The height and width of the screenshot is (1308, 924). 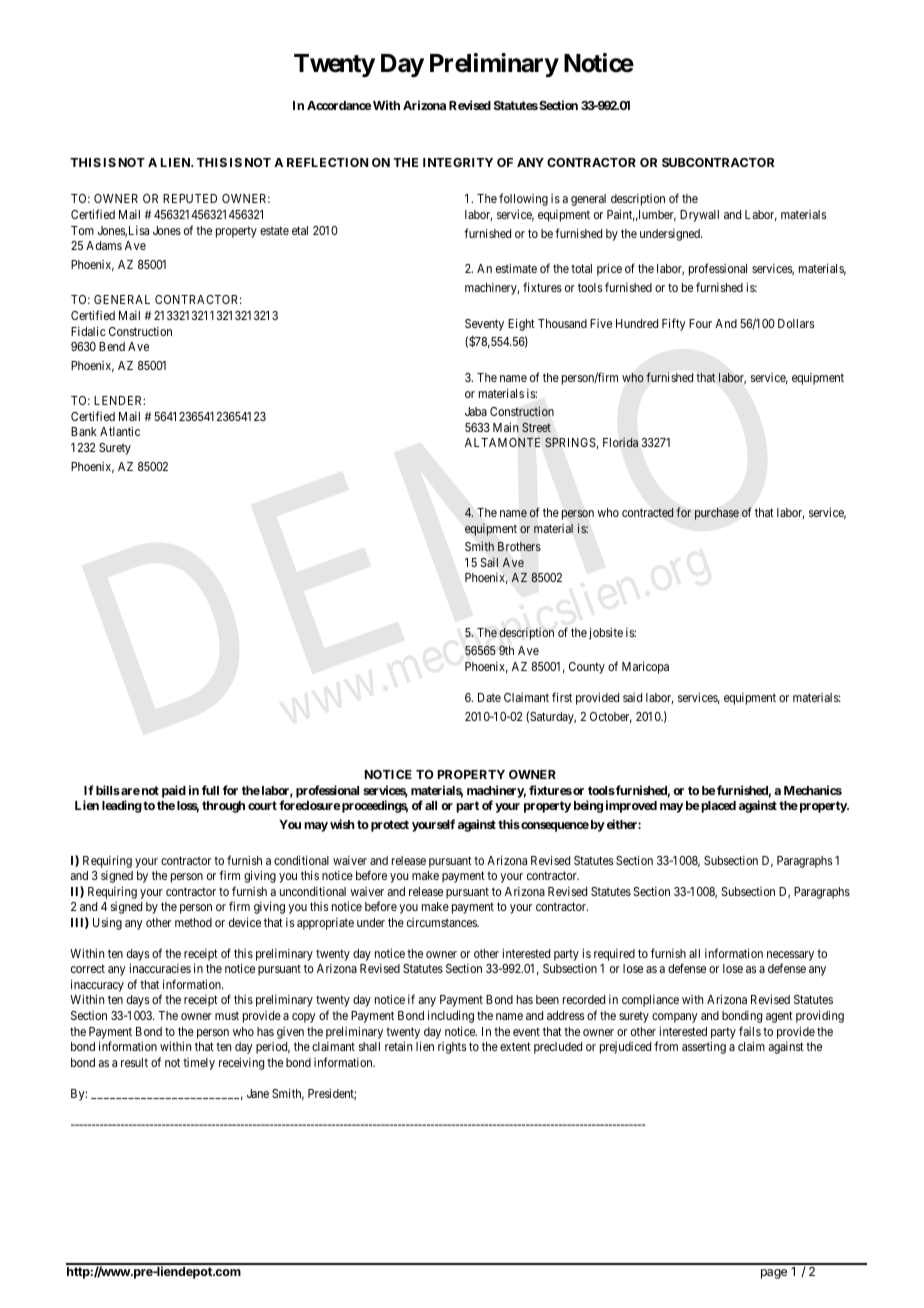 I want to click on Jane, so click(x=258, y=1093).
